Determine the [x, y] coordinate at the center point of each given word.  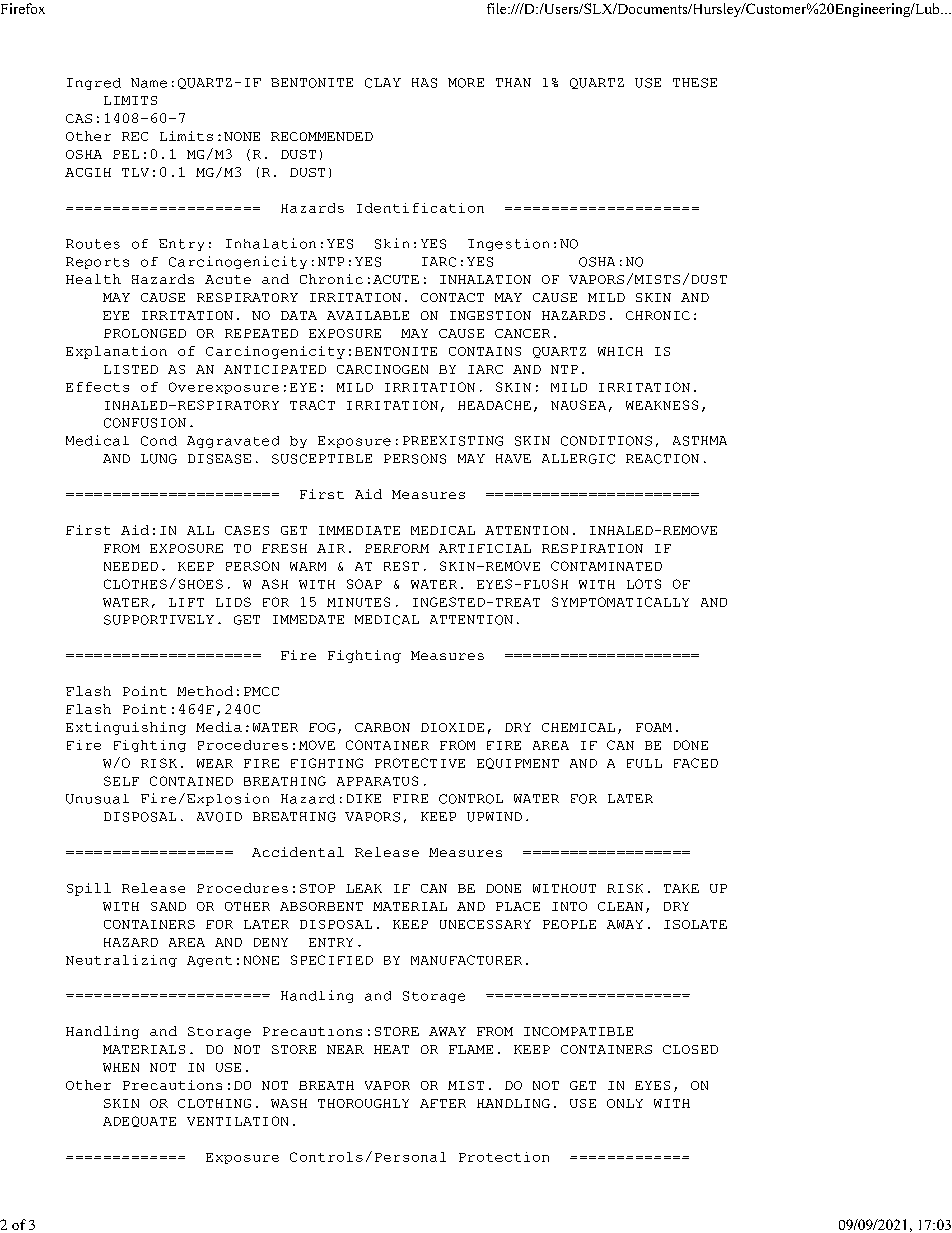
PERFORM [397, 548]
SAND [168, 906]
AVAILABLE [368, 315]
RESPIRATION [592, 548]
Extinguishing [126, 728]
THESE [695, 83]
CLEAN [620, 906]
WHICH [620, 351]
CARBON [382, 727]
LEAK [364, 888]
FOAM [654, 727]
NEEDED [131, 566]
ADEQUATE [139, 1121]
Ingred [94, 84]
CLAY [383, 83]
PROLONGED [145, 333]
